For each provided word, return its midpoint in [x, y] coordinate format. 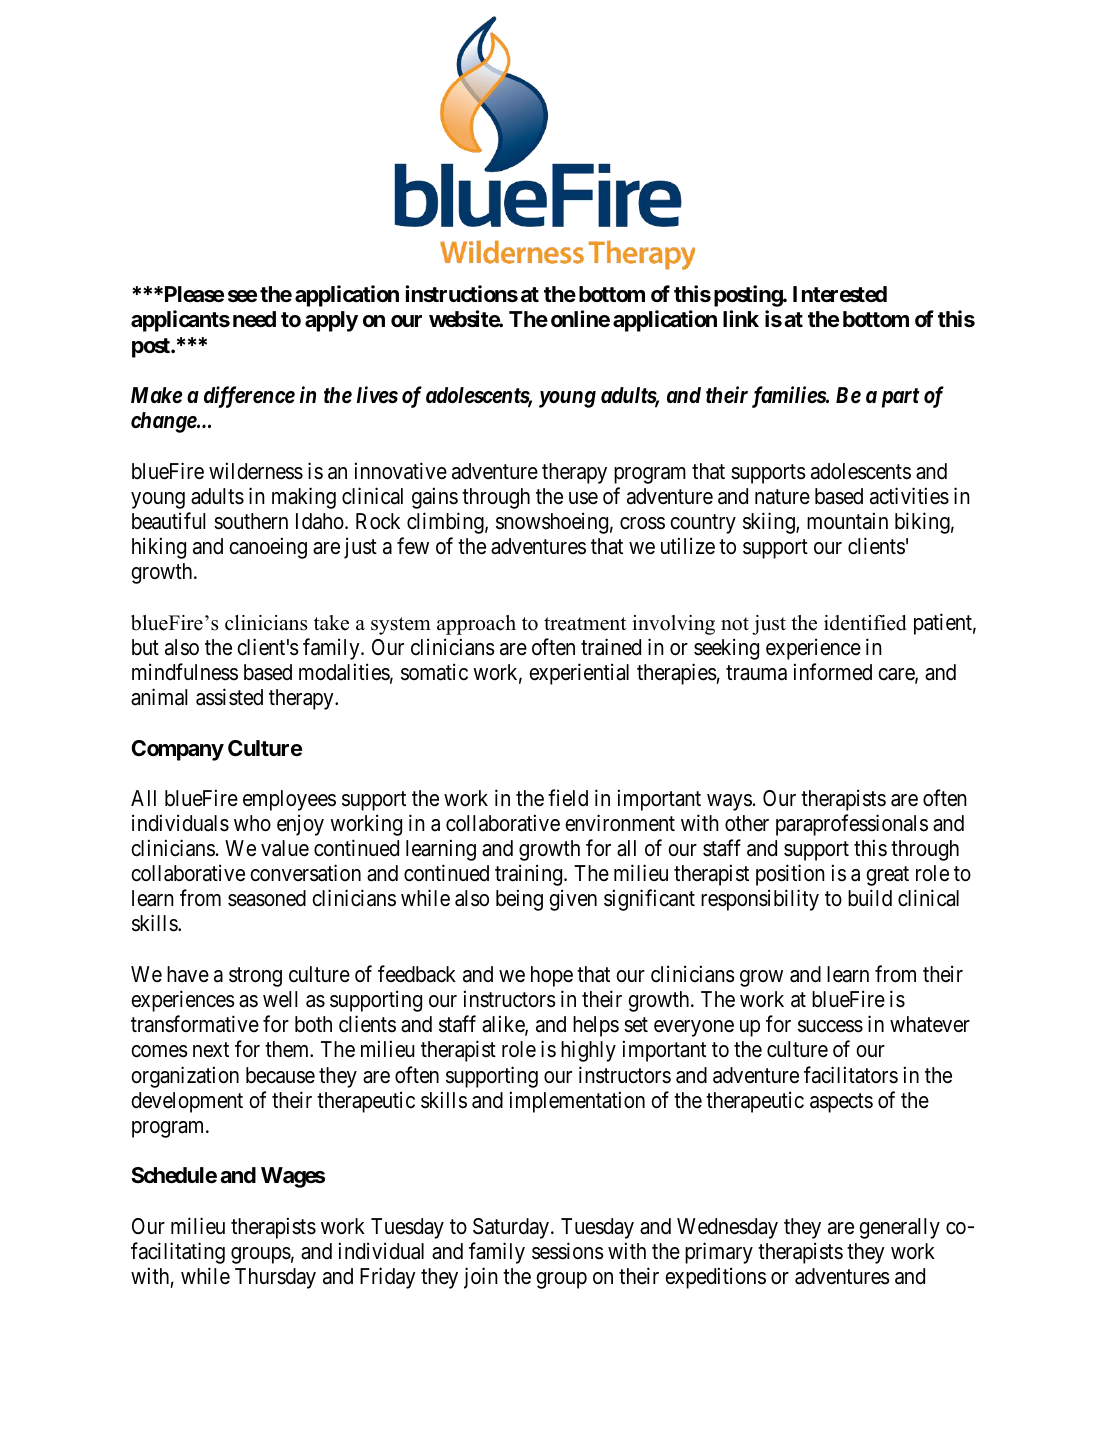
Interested [840, 294]
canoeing [268, 548]
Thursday [275, 1278]
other [747, 823]
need [254, 319]
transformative [195, 1024]
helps [596, 1026]
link [741, 318]
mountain [847, 521]
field [568, 798]
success [830, 1026]
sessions [568, 1251]
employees [289, 800]
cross [642, 523]
